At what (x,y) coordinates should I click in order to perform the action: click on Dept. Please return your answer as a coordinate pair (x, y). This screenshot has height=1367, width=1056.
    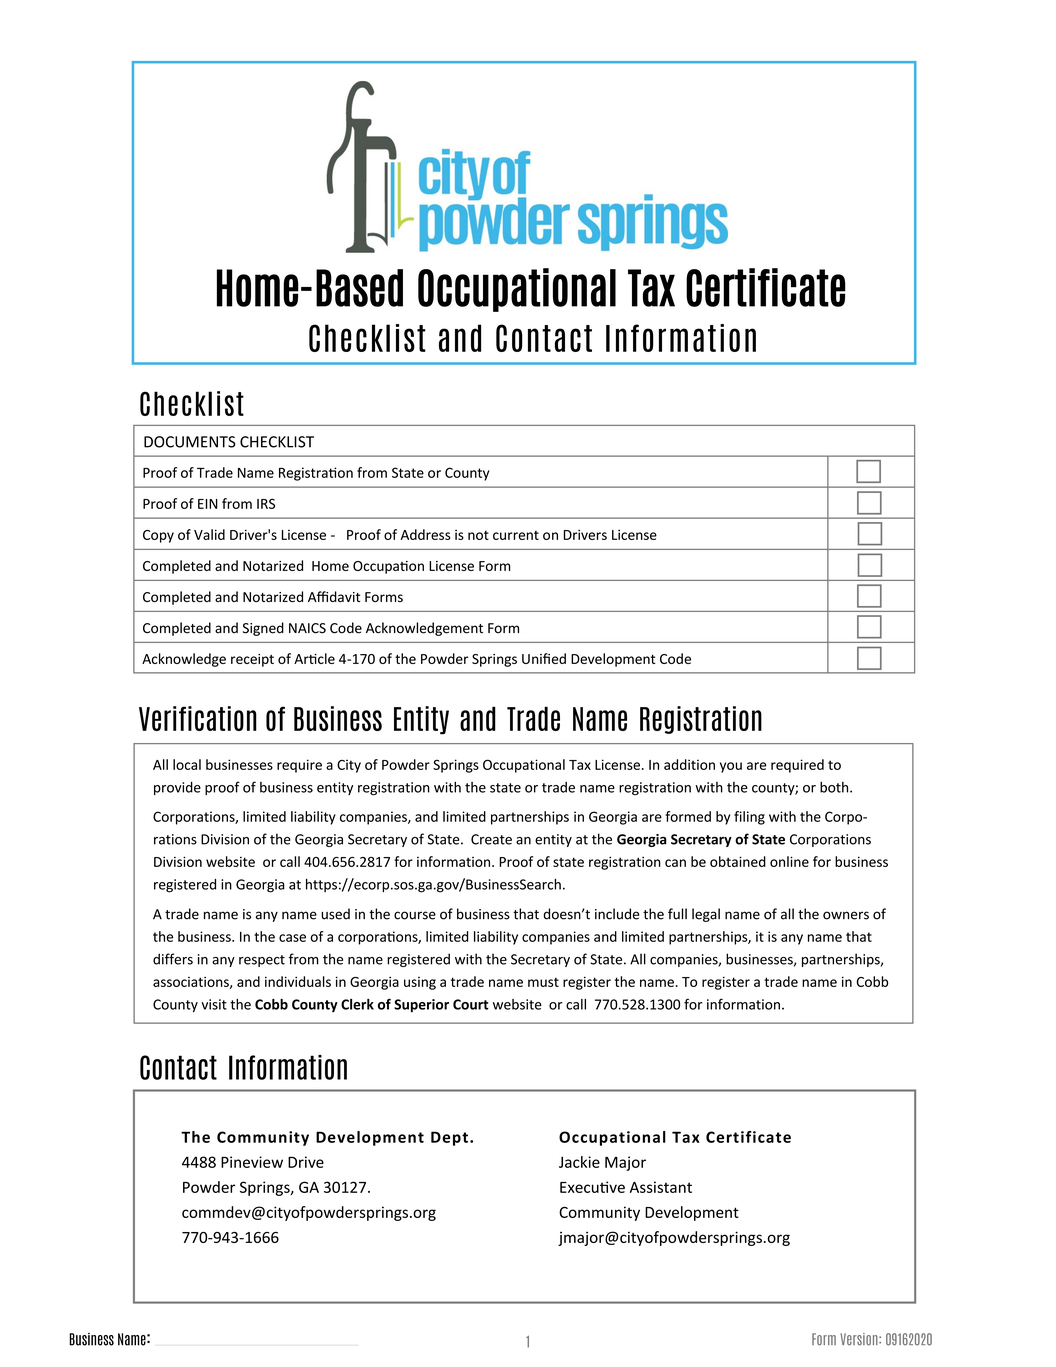
    Looking at the image, I should click on (449, 1138).
